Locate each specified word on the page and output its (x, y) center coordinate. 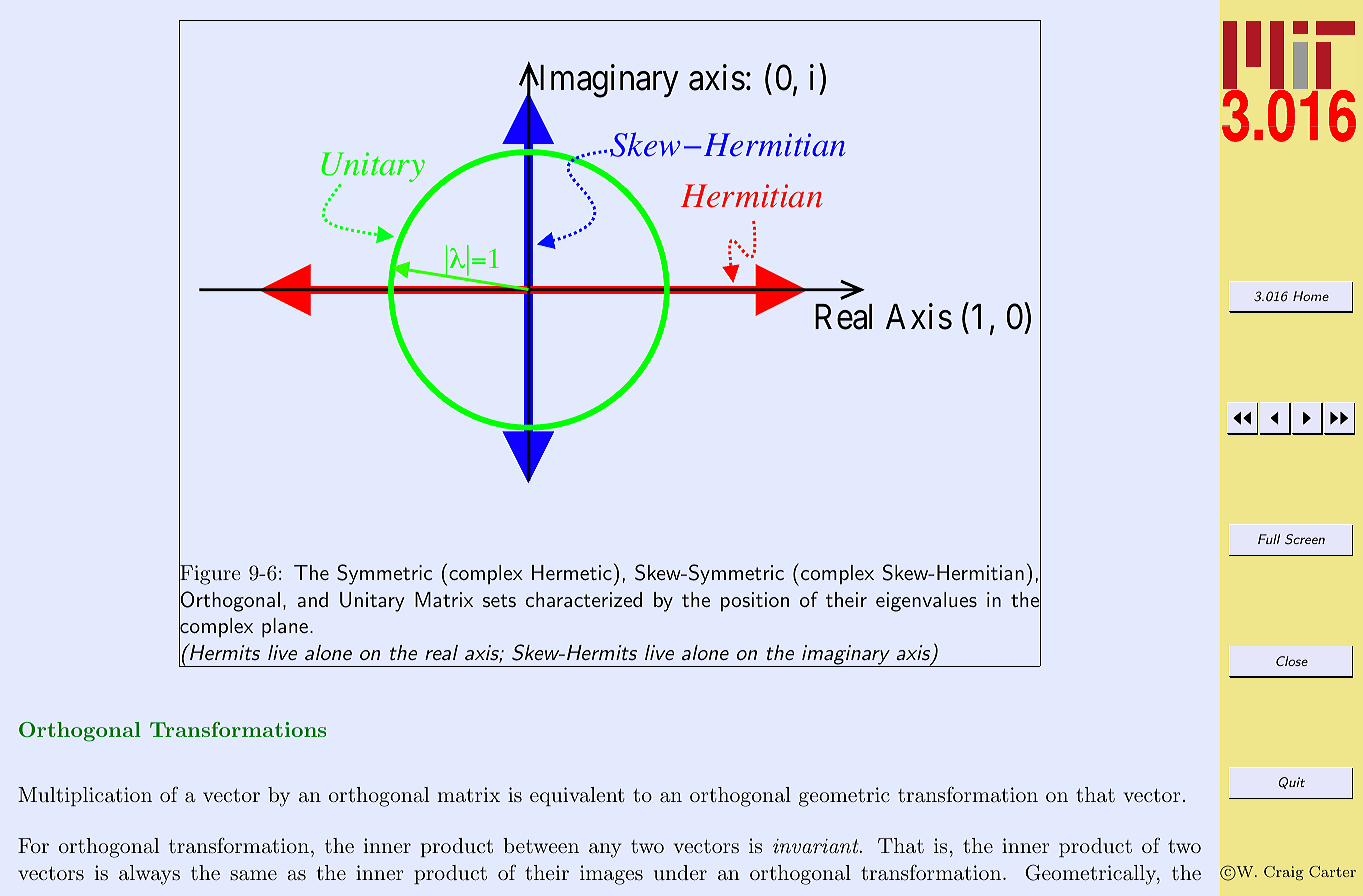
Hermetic (572, 572)
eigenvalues (926, 602)
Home (1311, 296)
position (755, 602)
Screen (1305, 539)
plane (285, 628)
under (680, 872)
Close (1292, 661)
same (253, 875)
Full (1269, 539)
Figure (210, 575)
